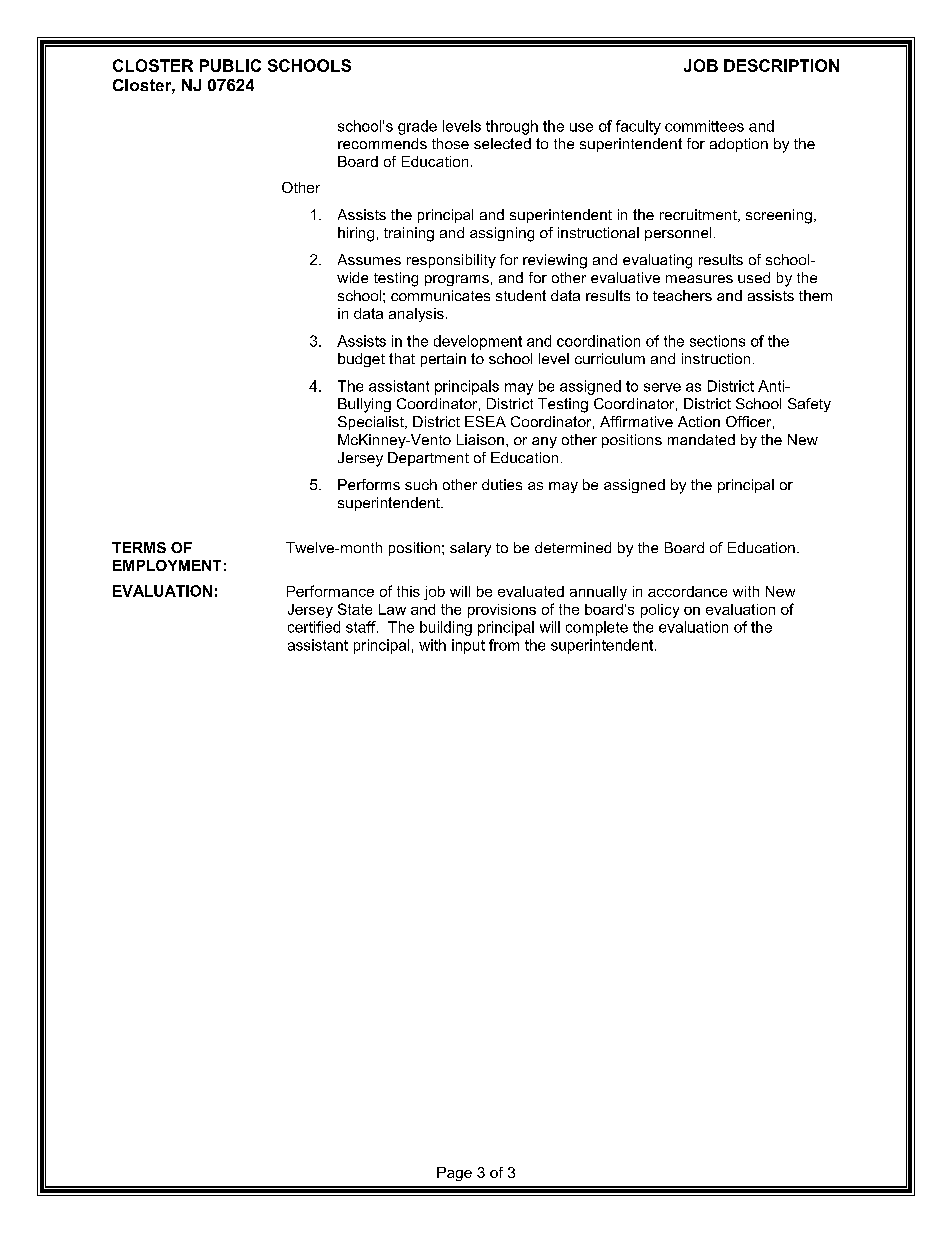 The image size is (952, 1233). I want to click on Liaison, so click(480, 439).
